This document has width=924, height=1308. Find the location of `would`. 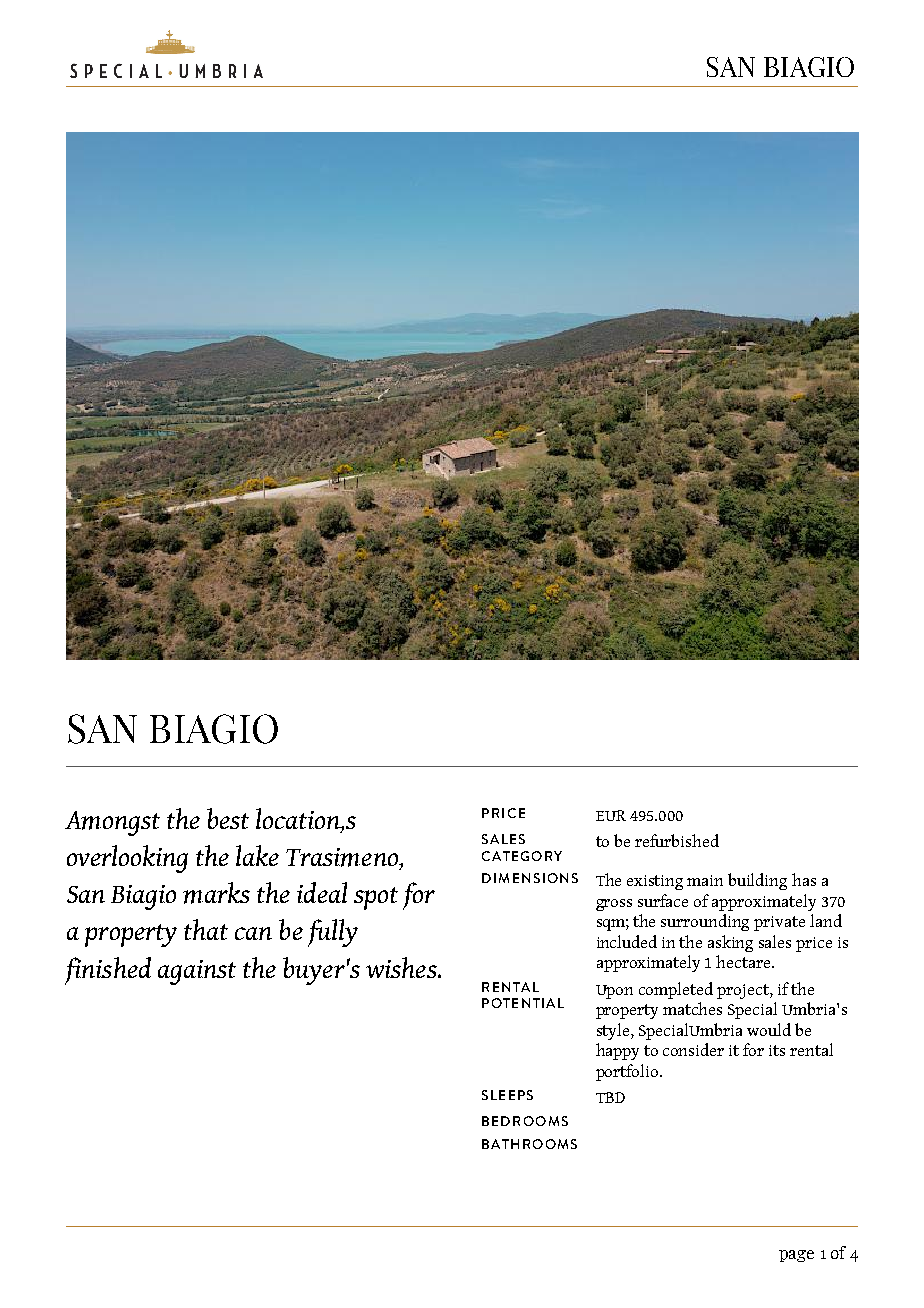

would is located at coordinates (769, 1029).
